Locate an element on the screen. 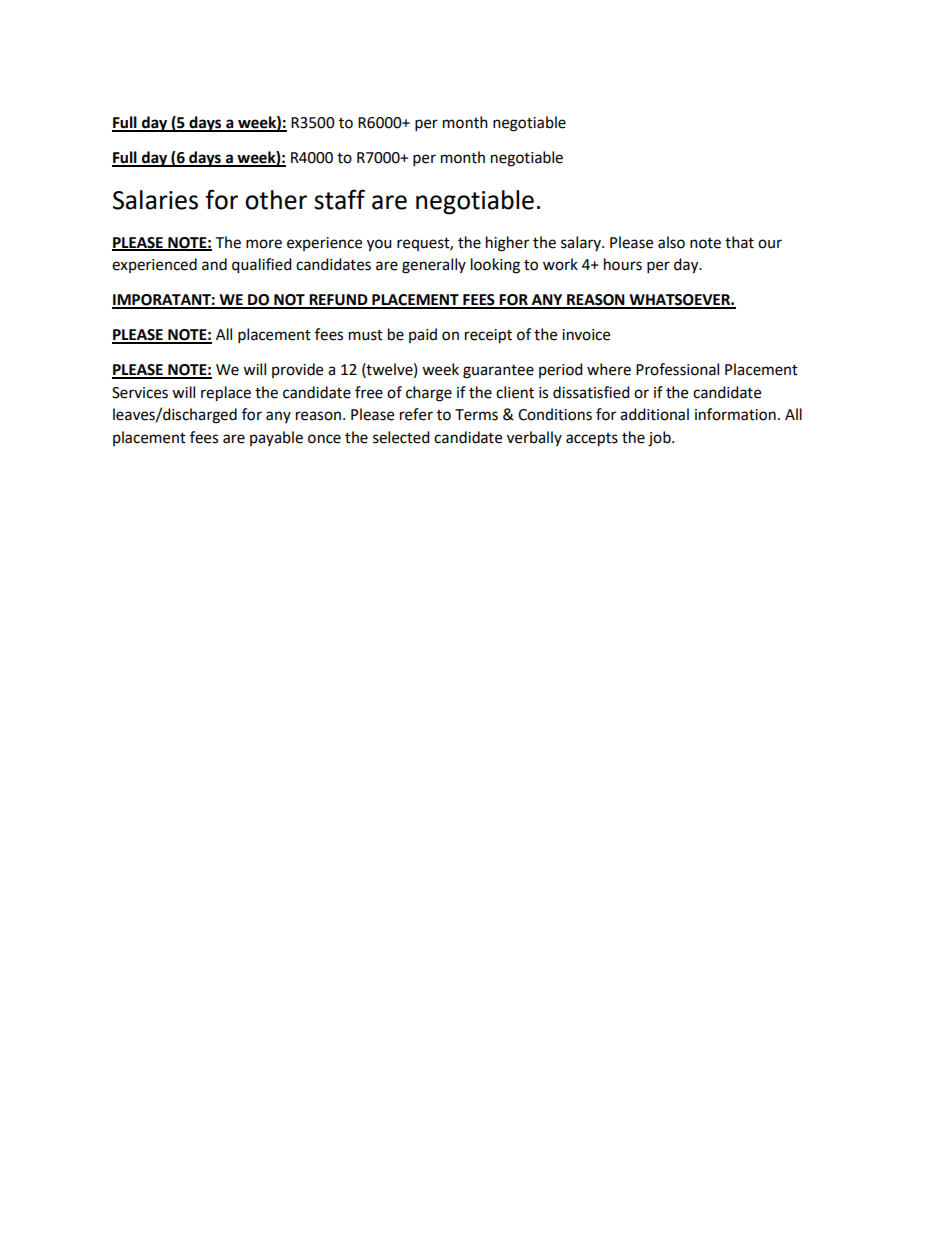  qualified is located at coordinates (262, 266).
